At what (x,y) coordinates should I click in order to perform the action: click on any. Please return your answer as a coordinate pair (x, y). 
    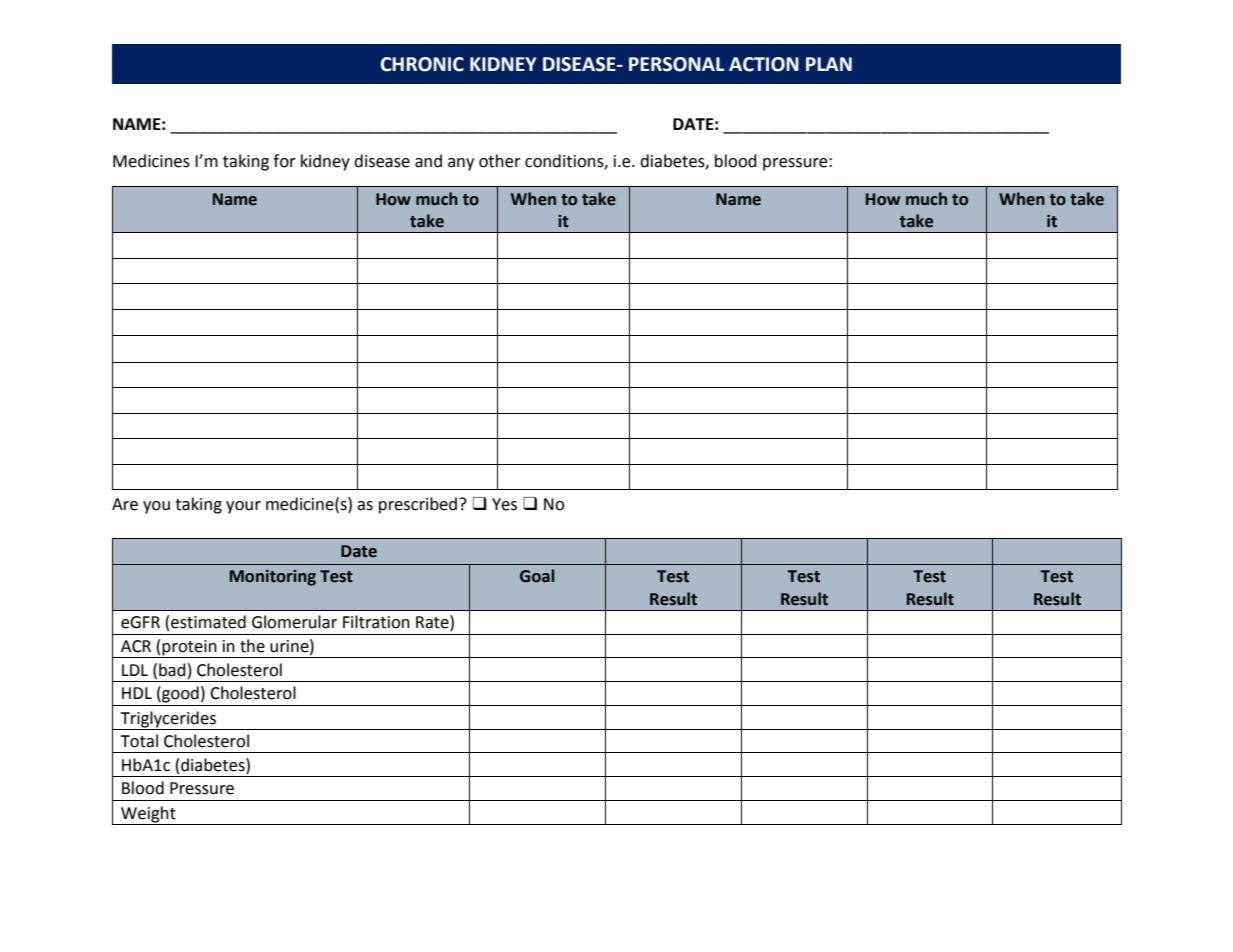
    Looking at the image, I should click on (461, 164).
